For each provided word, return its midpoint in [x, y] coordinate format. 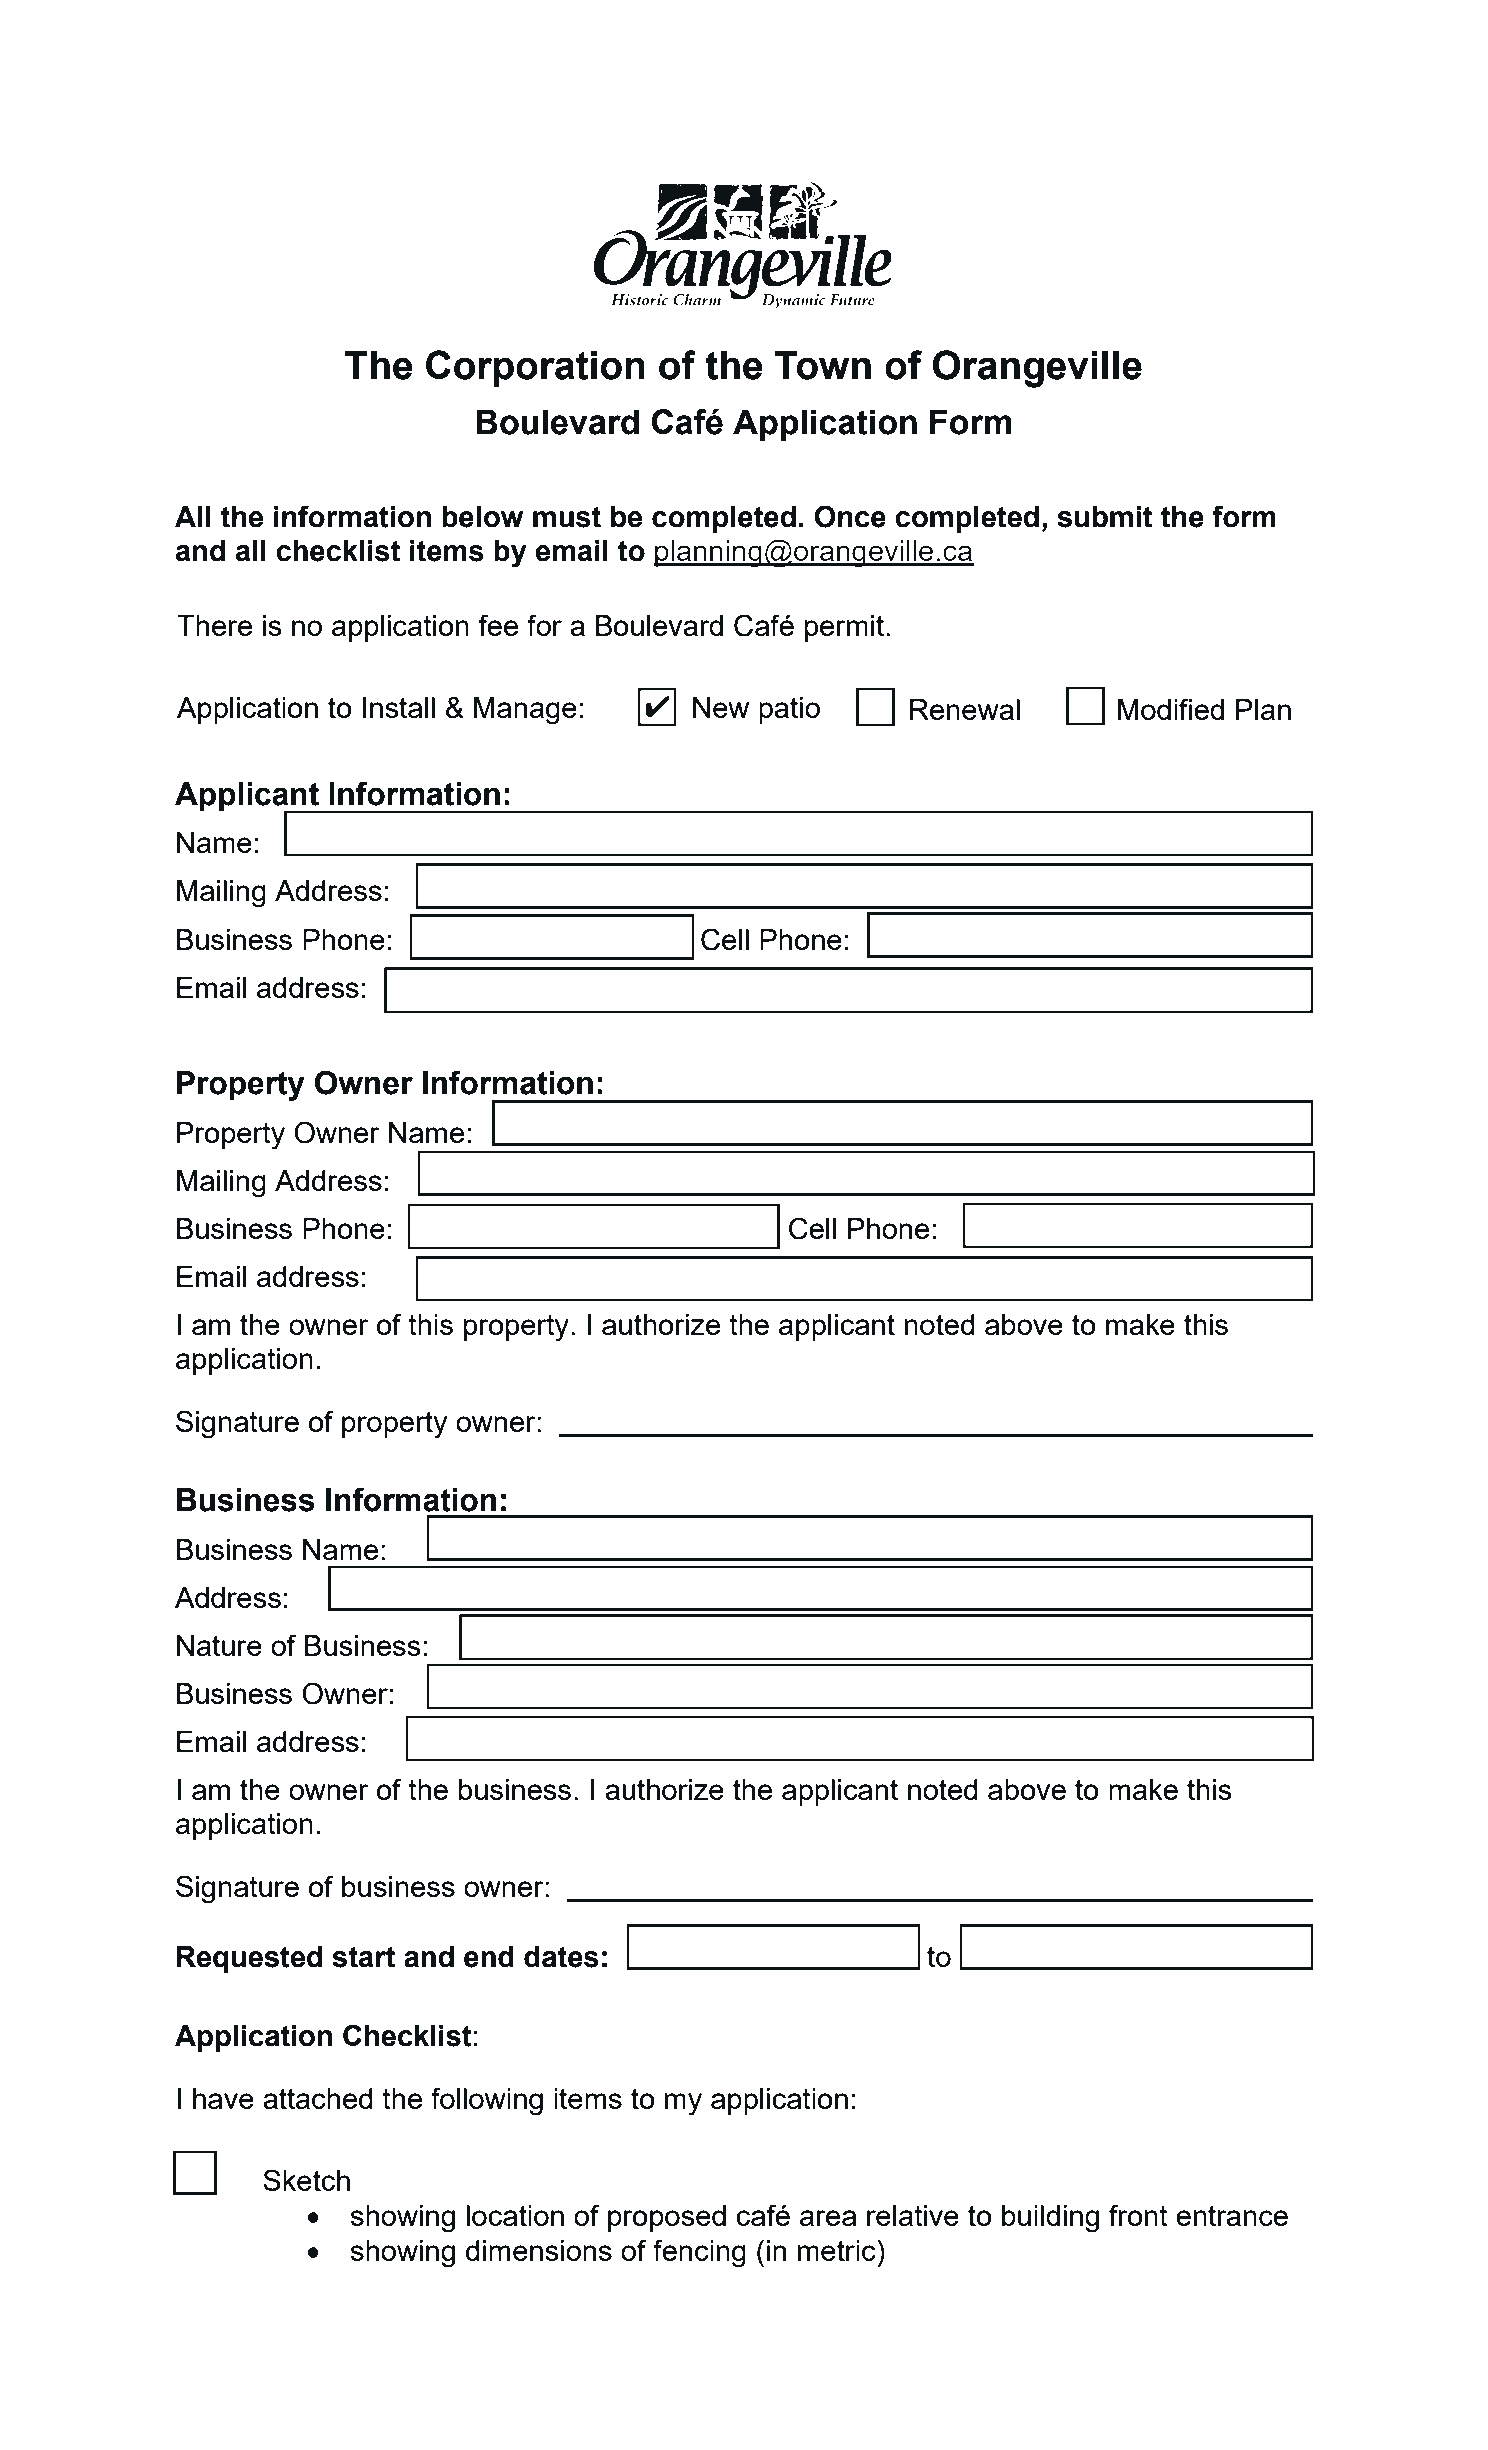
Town [823, 365]
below [482, 517]
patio [789, 710]
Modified [1171, 709]
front [1138, 2215]
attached [318, 2098]
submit [1105, 517]
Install [399, 707]
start [364, 1957]
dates [561, 1957]
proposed [667, 2218]
